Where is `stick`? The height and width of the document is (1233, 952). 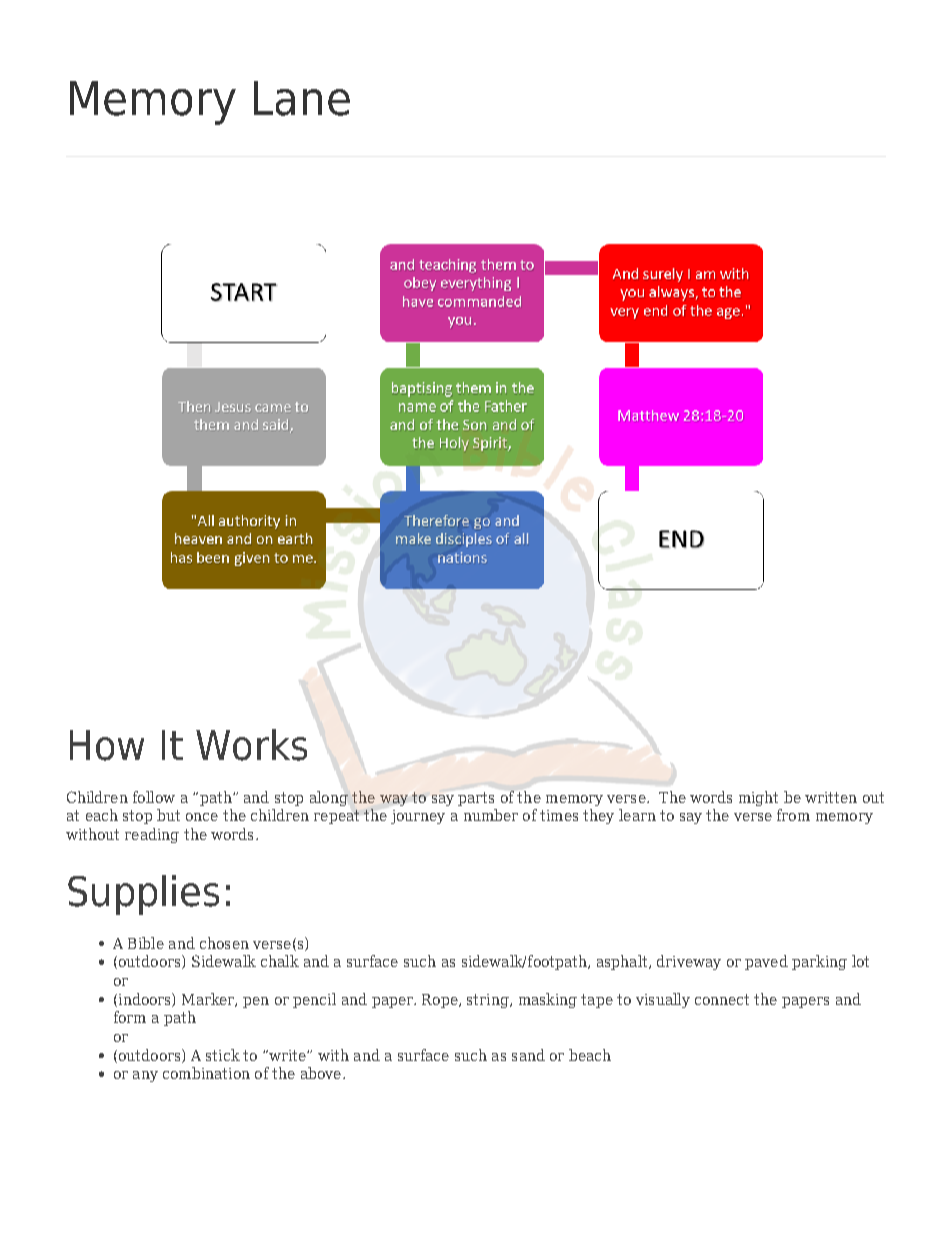
stick is located at coordinates (223, 1055).
